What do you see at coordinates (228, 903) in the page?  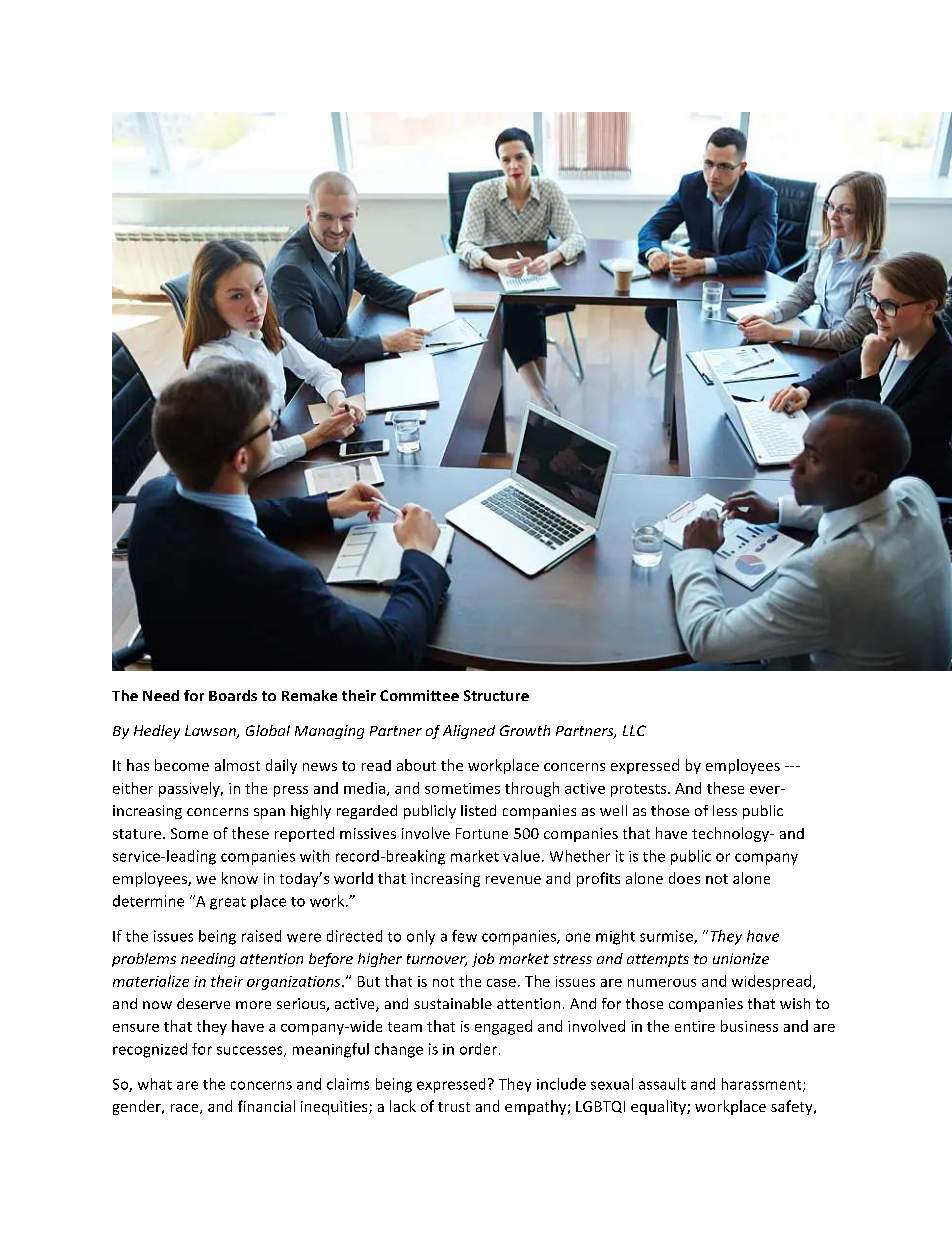 I see `great` at bounding box center [228, 903].
